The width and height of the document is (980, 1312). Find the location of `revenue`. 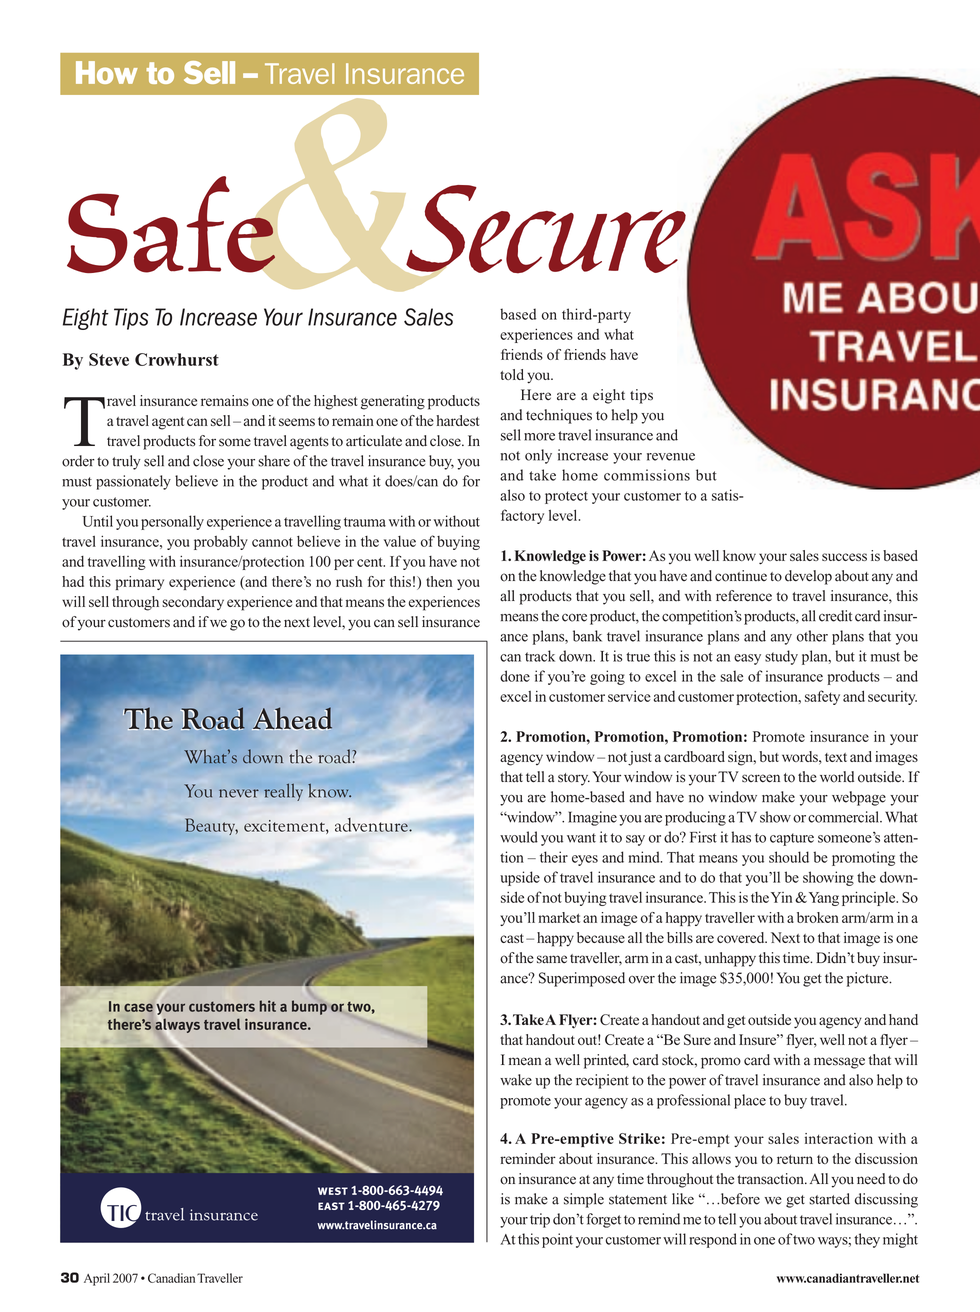

revenue is located at coordinates (671, 457).
